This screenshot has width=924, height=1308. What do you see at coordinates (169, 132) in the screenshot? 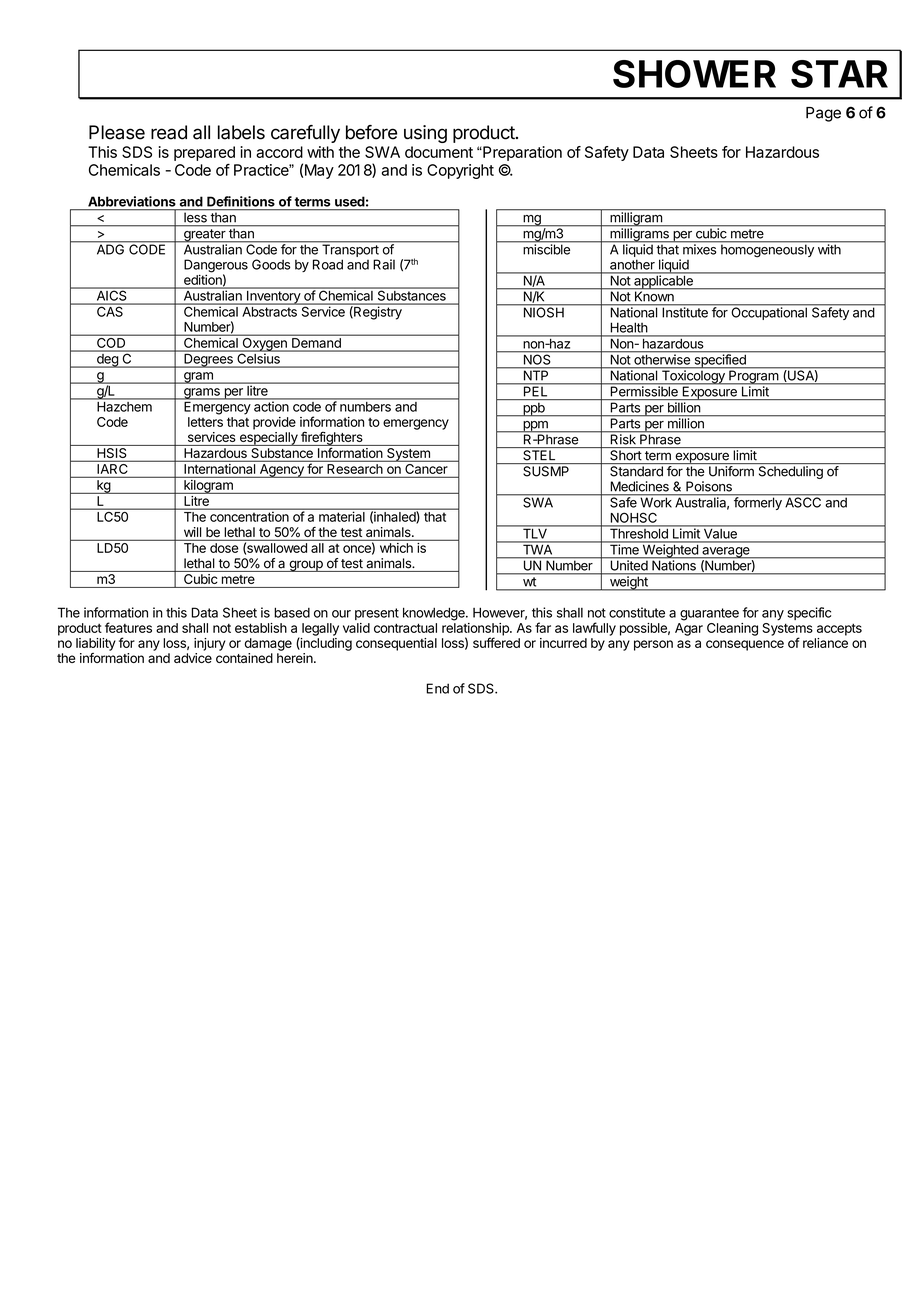
I see `read` at bounding box center [169, 132].
